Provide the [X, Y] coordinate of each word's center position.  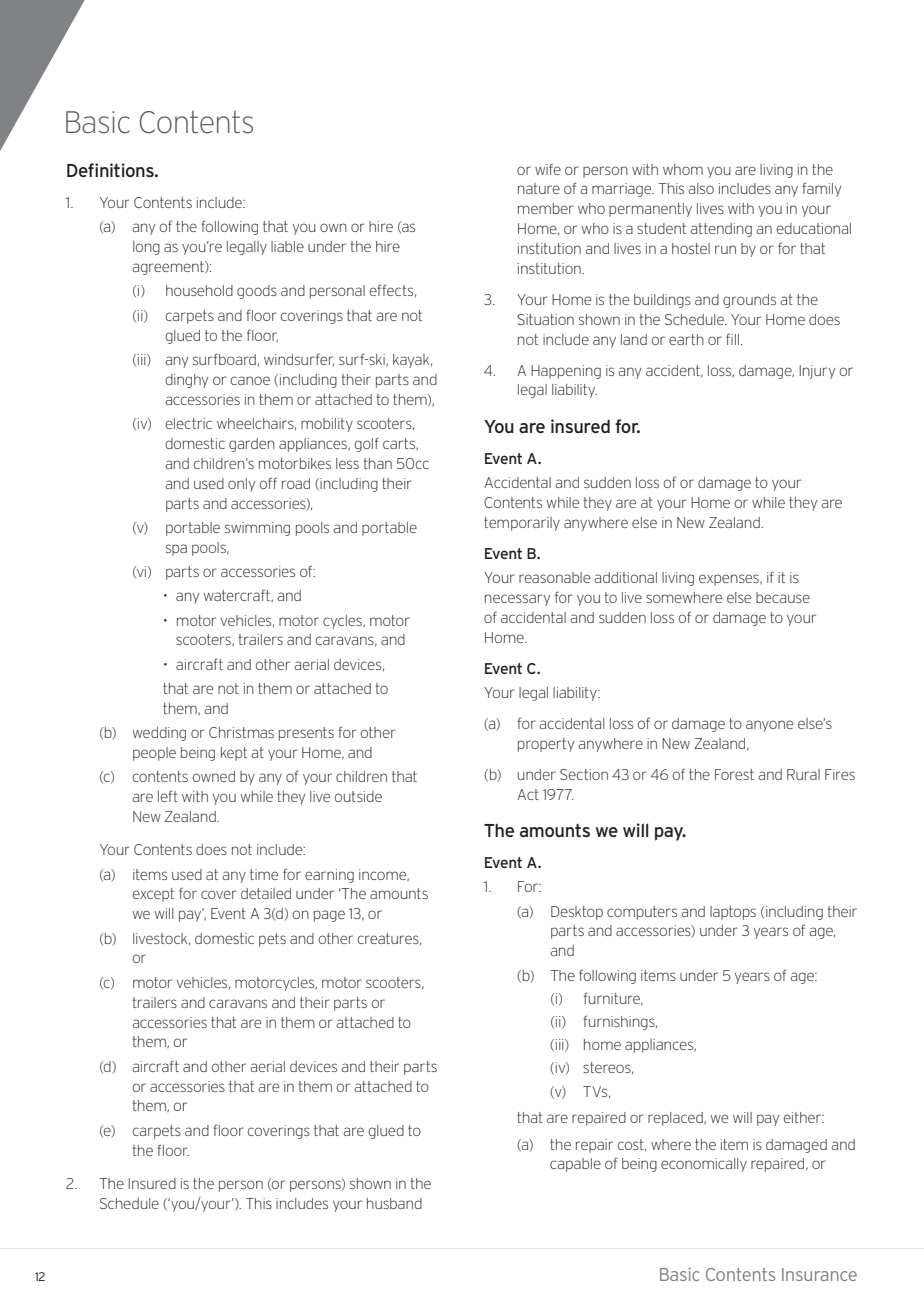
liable [287, 246]
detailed [266, 893]
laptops [733, 913]
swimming [257, 529]
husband [394, 1203]
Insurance [819, 1274]
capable [575, 1165]
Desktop [577, 913]
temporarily [522, 524]
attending [721, 230]
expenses [730, 580]
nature [539, 188]
